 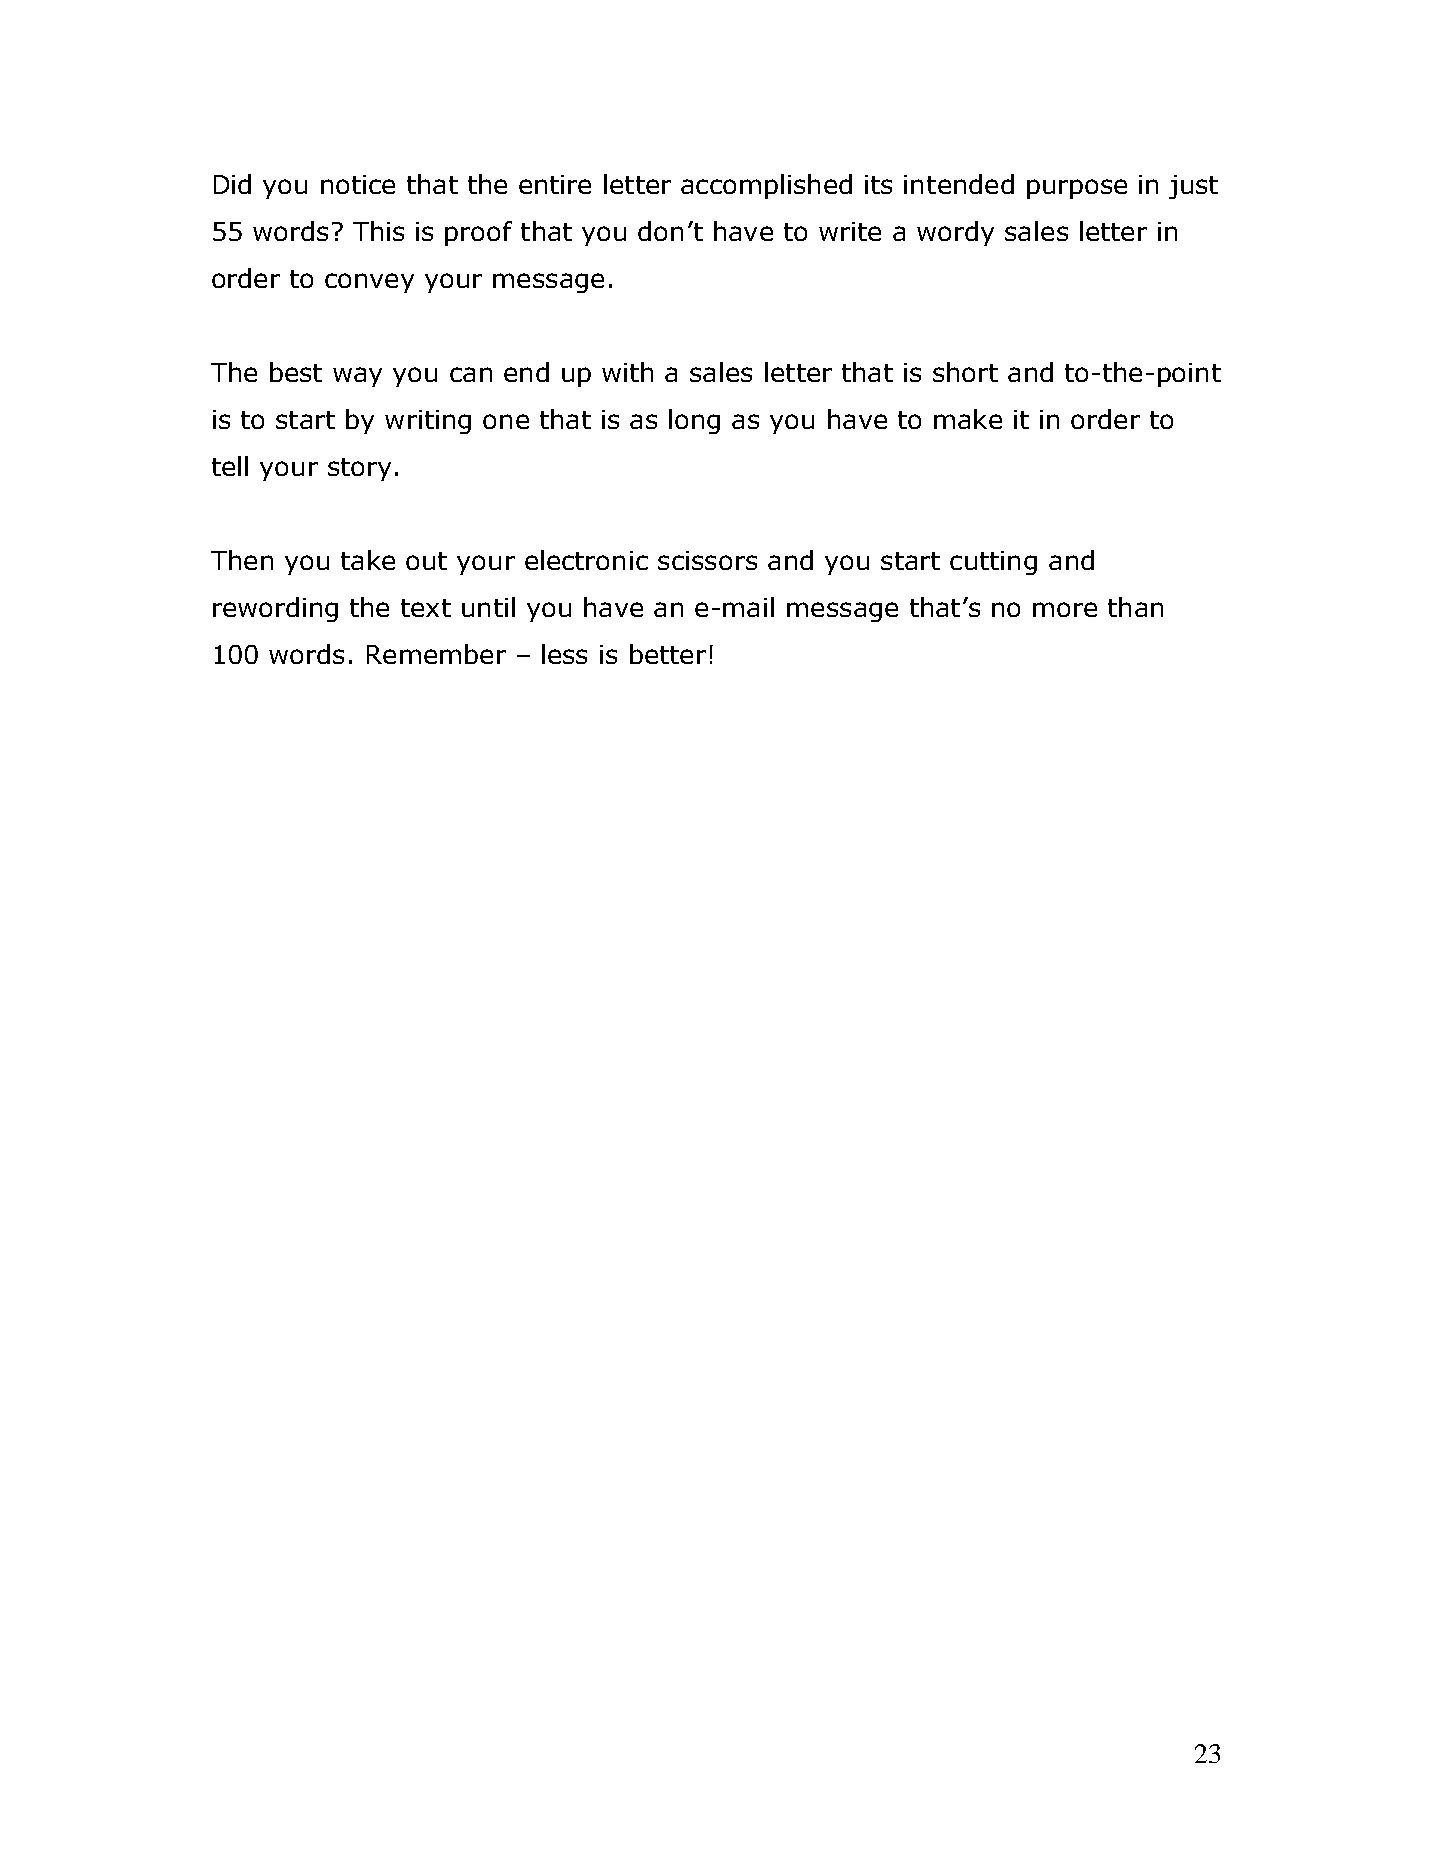 What do you see at coordinates (766, 186) in the image?
I see `accomplished` at bounding box center [766, 186].
